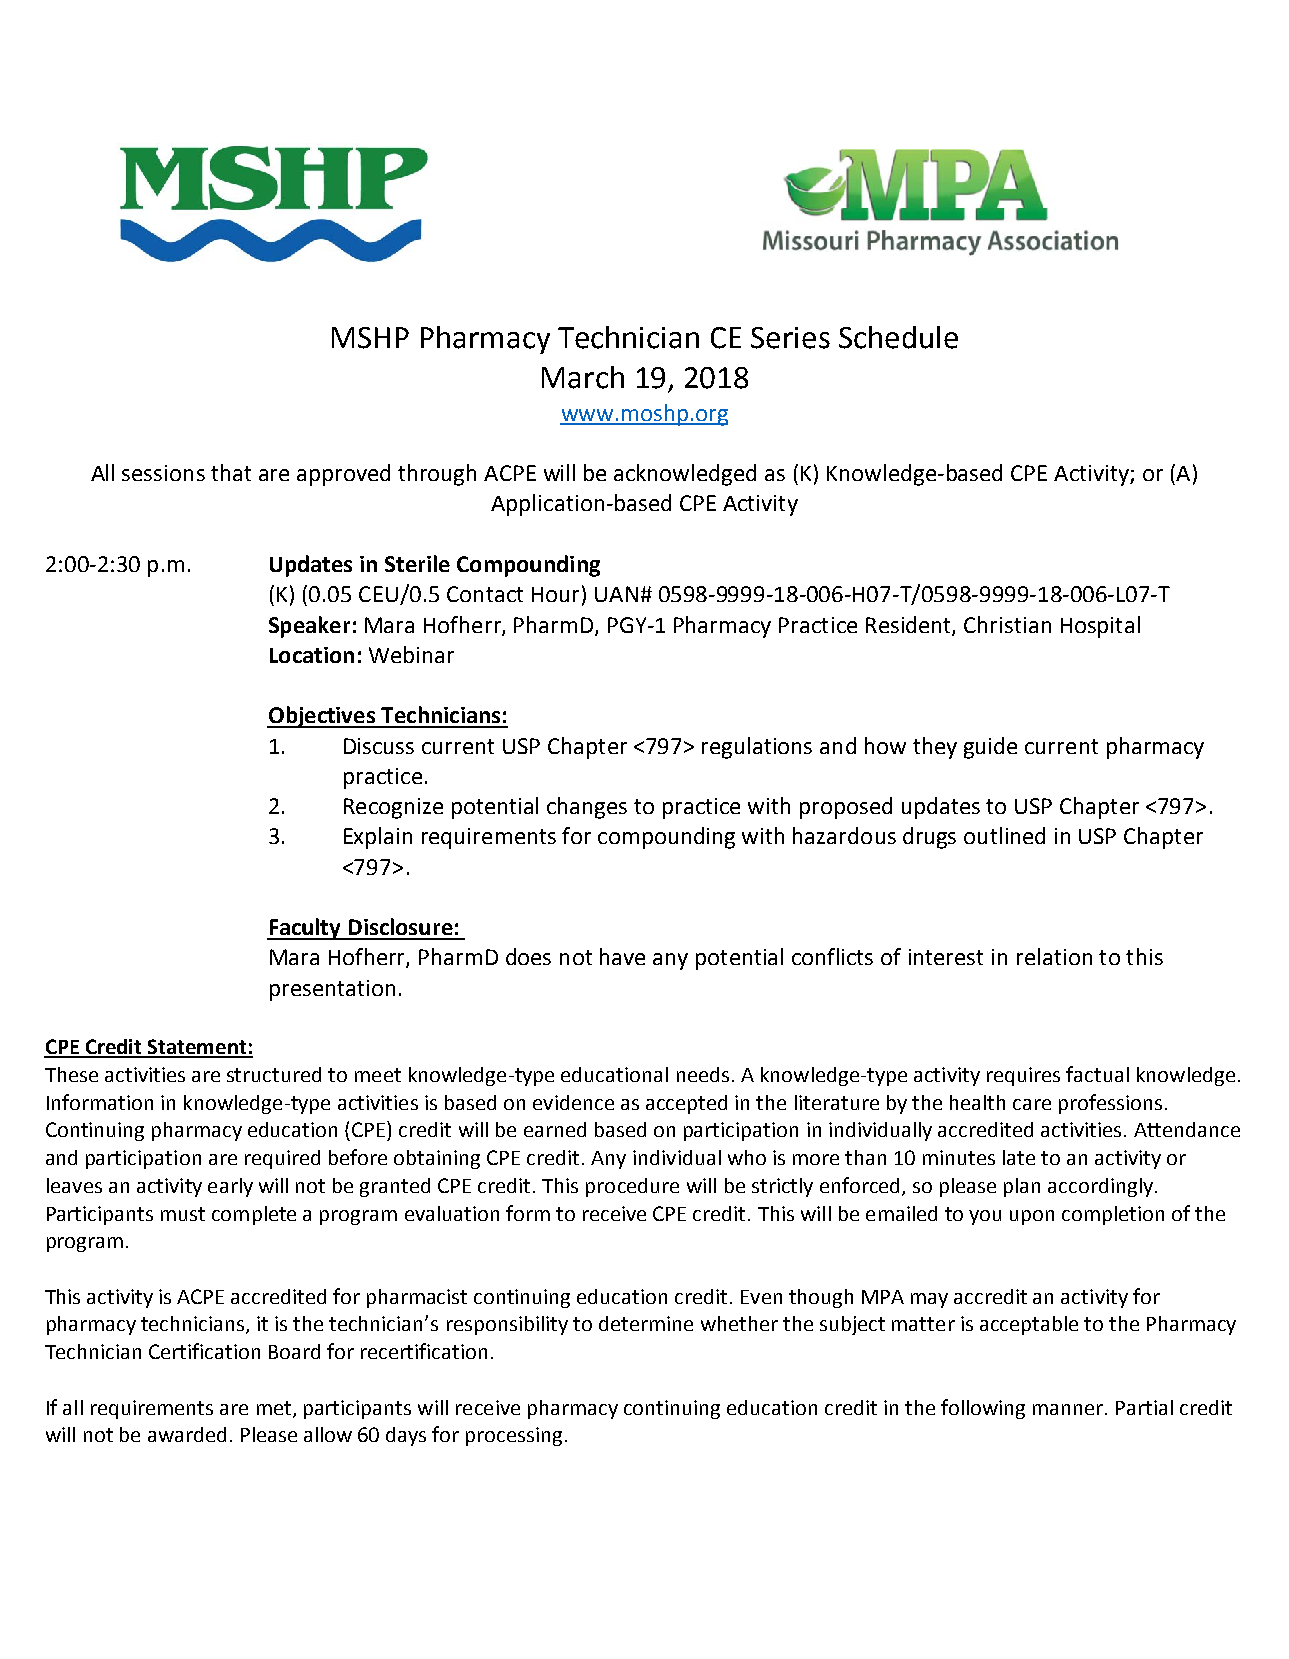 Image resolution: width=1289 pixels, height=1659 pixels. I want to click on March, so click(583, 377).
